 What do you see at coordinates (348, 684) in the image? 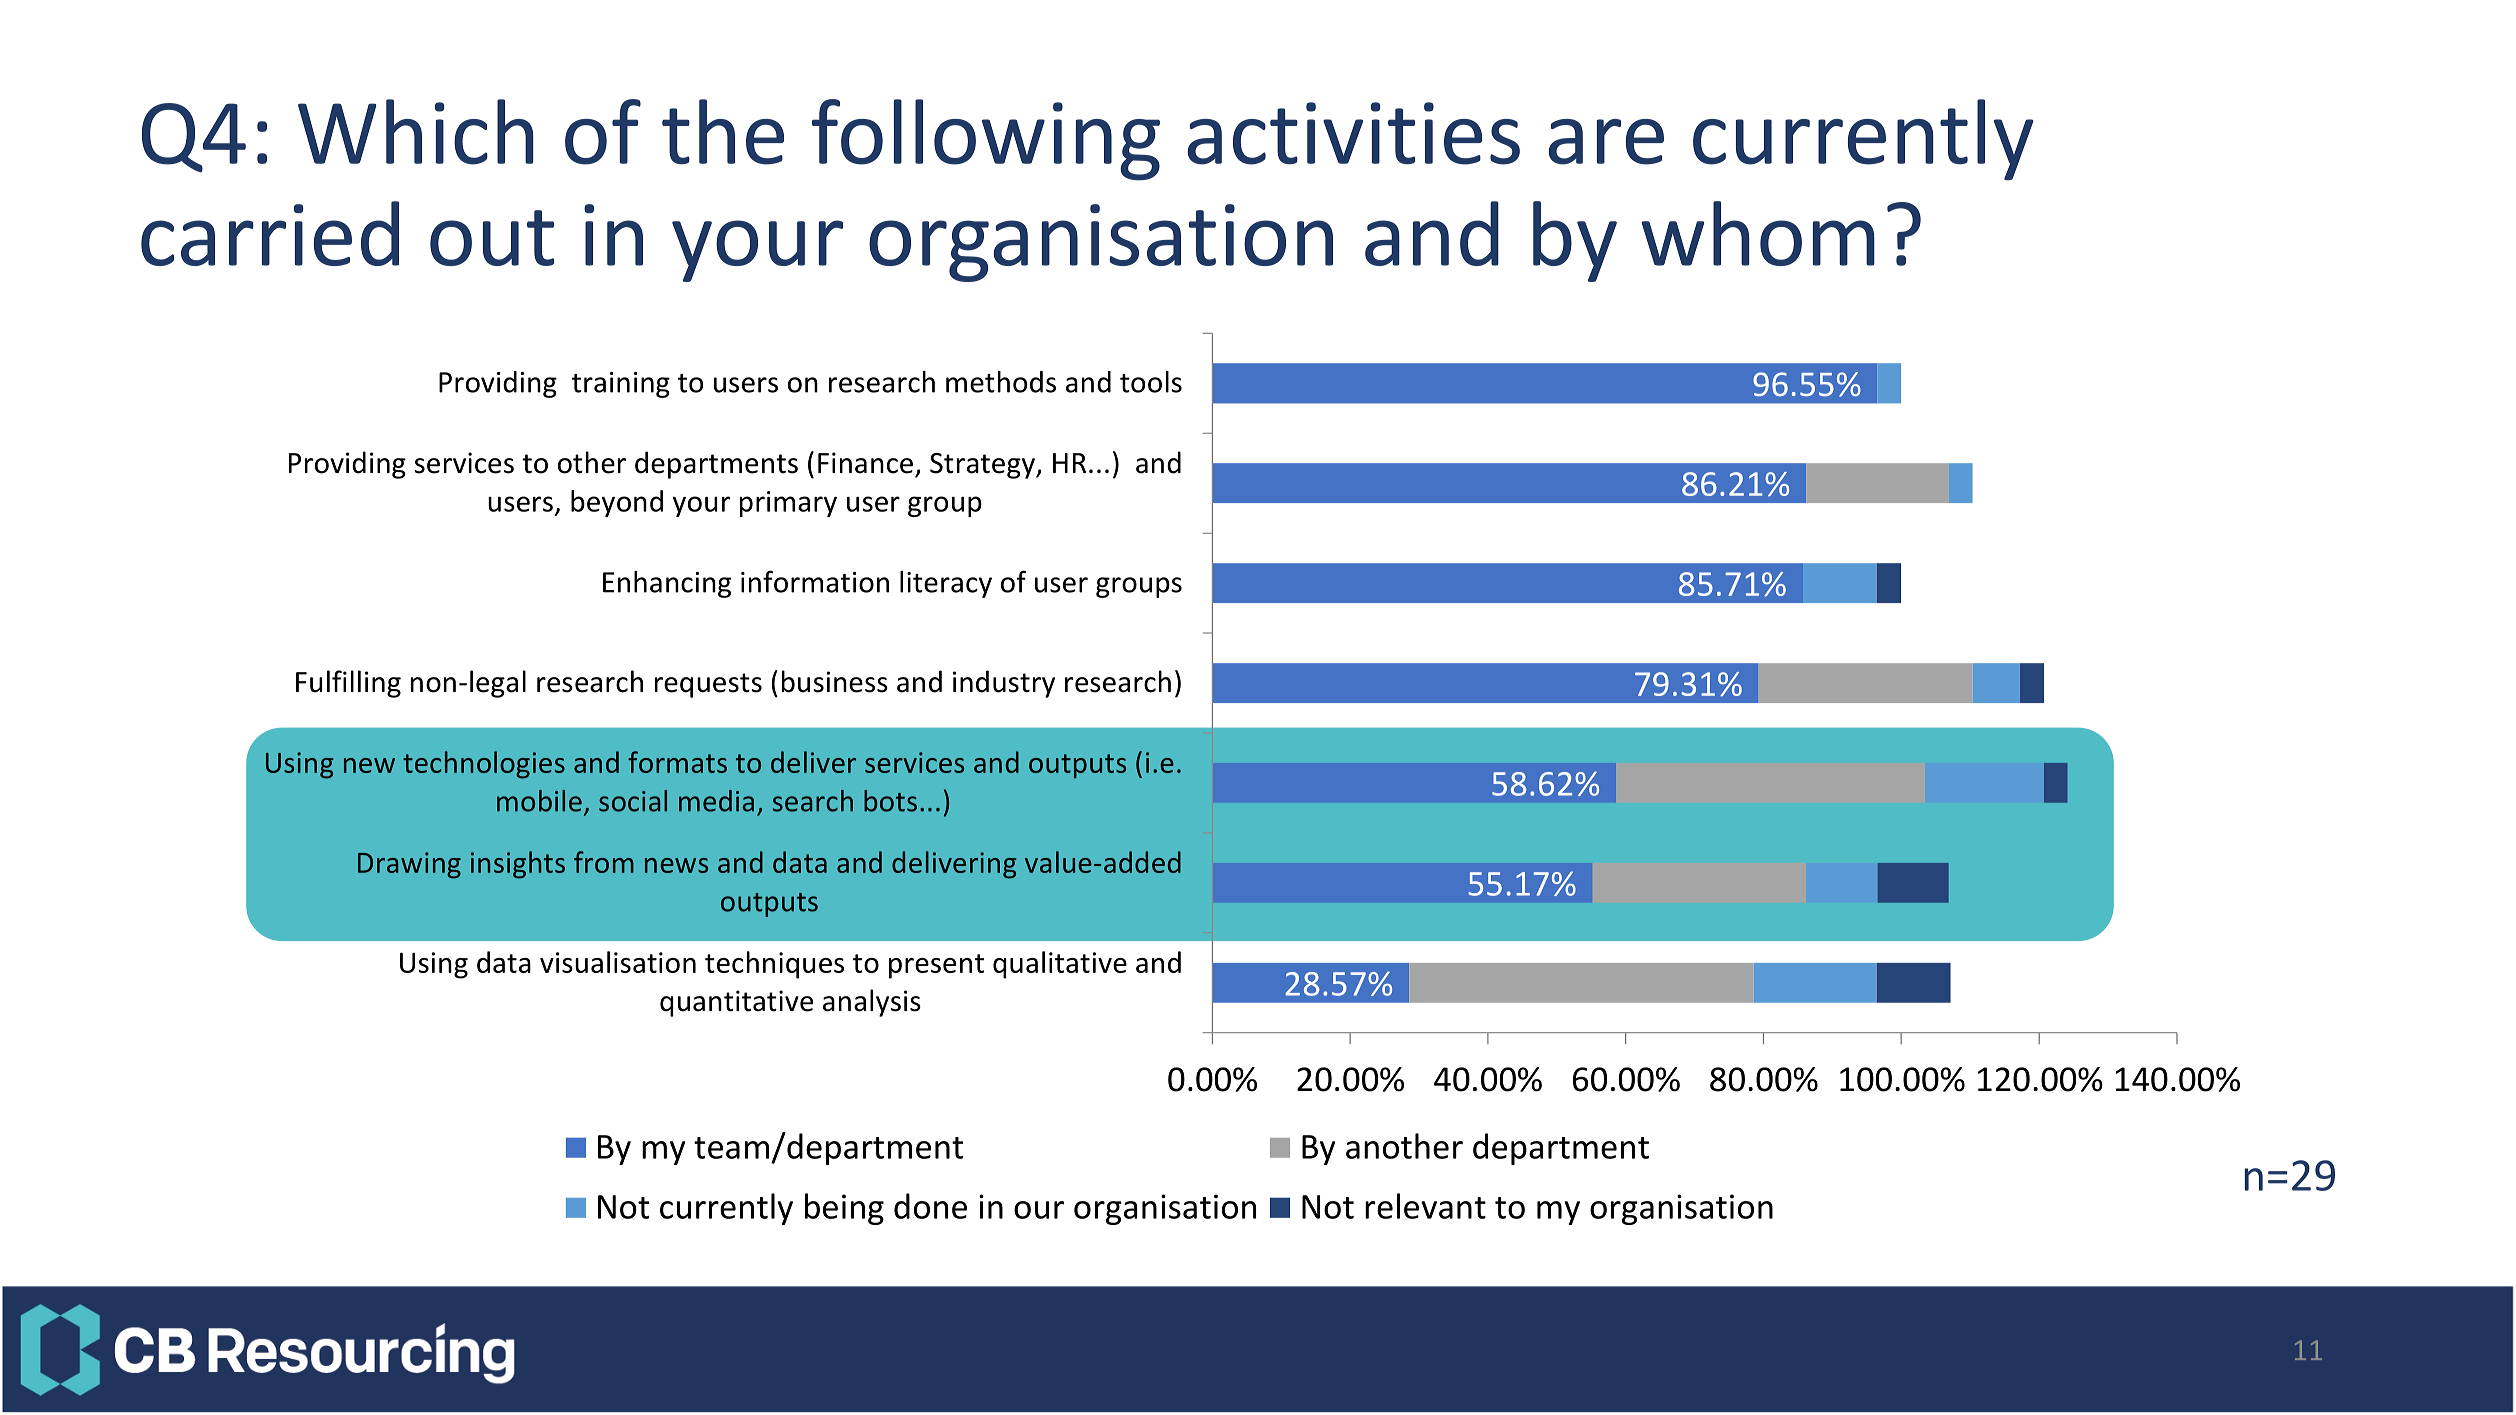
I see `Fulfilling` at bounding box center [348, 684].
